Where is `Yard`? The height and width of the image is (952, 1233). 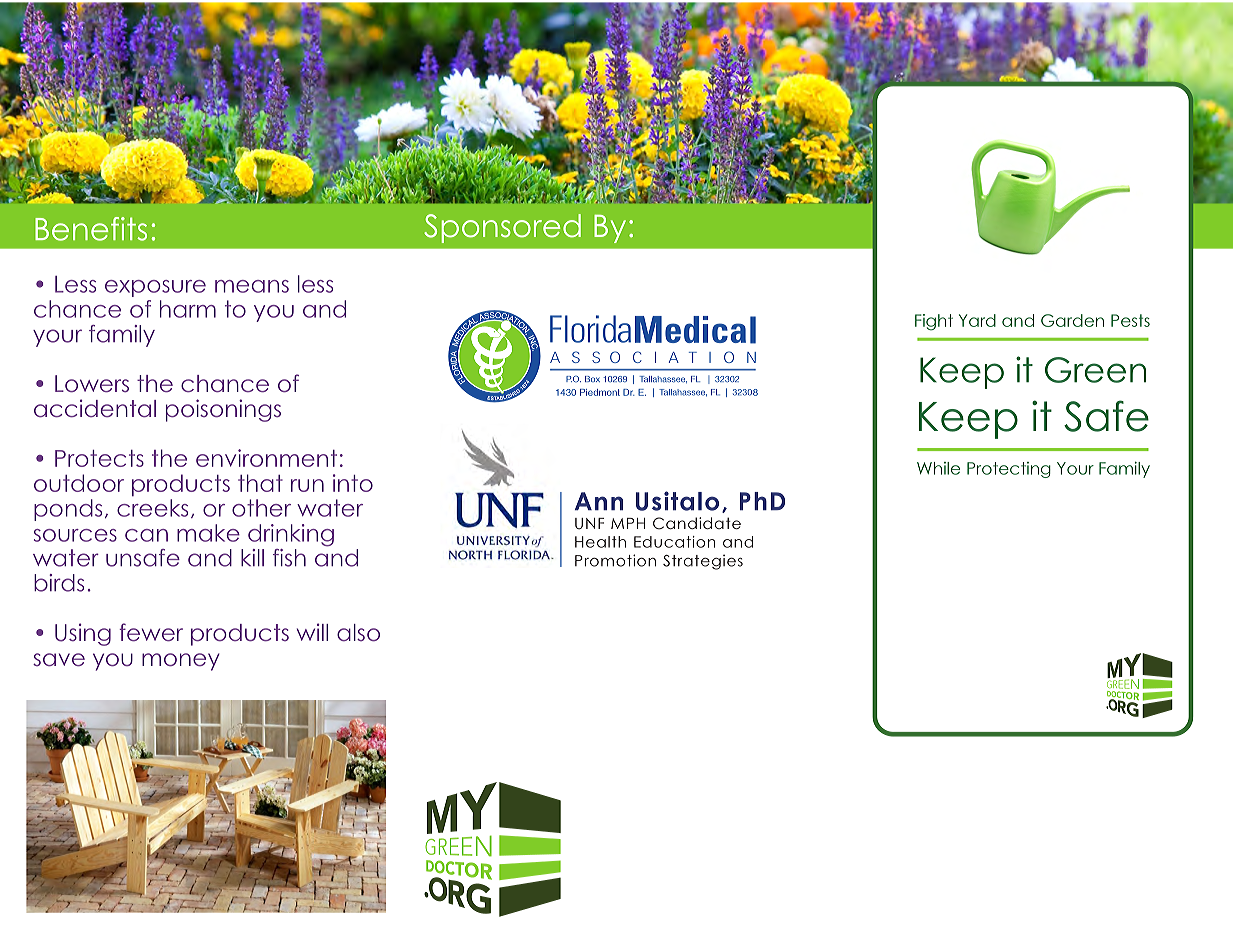
Yard is located at coordinates (977, 320).
